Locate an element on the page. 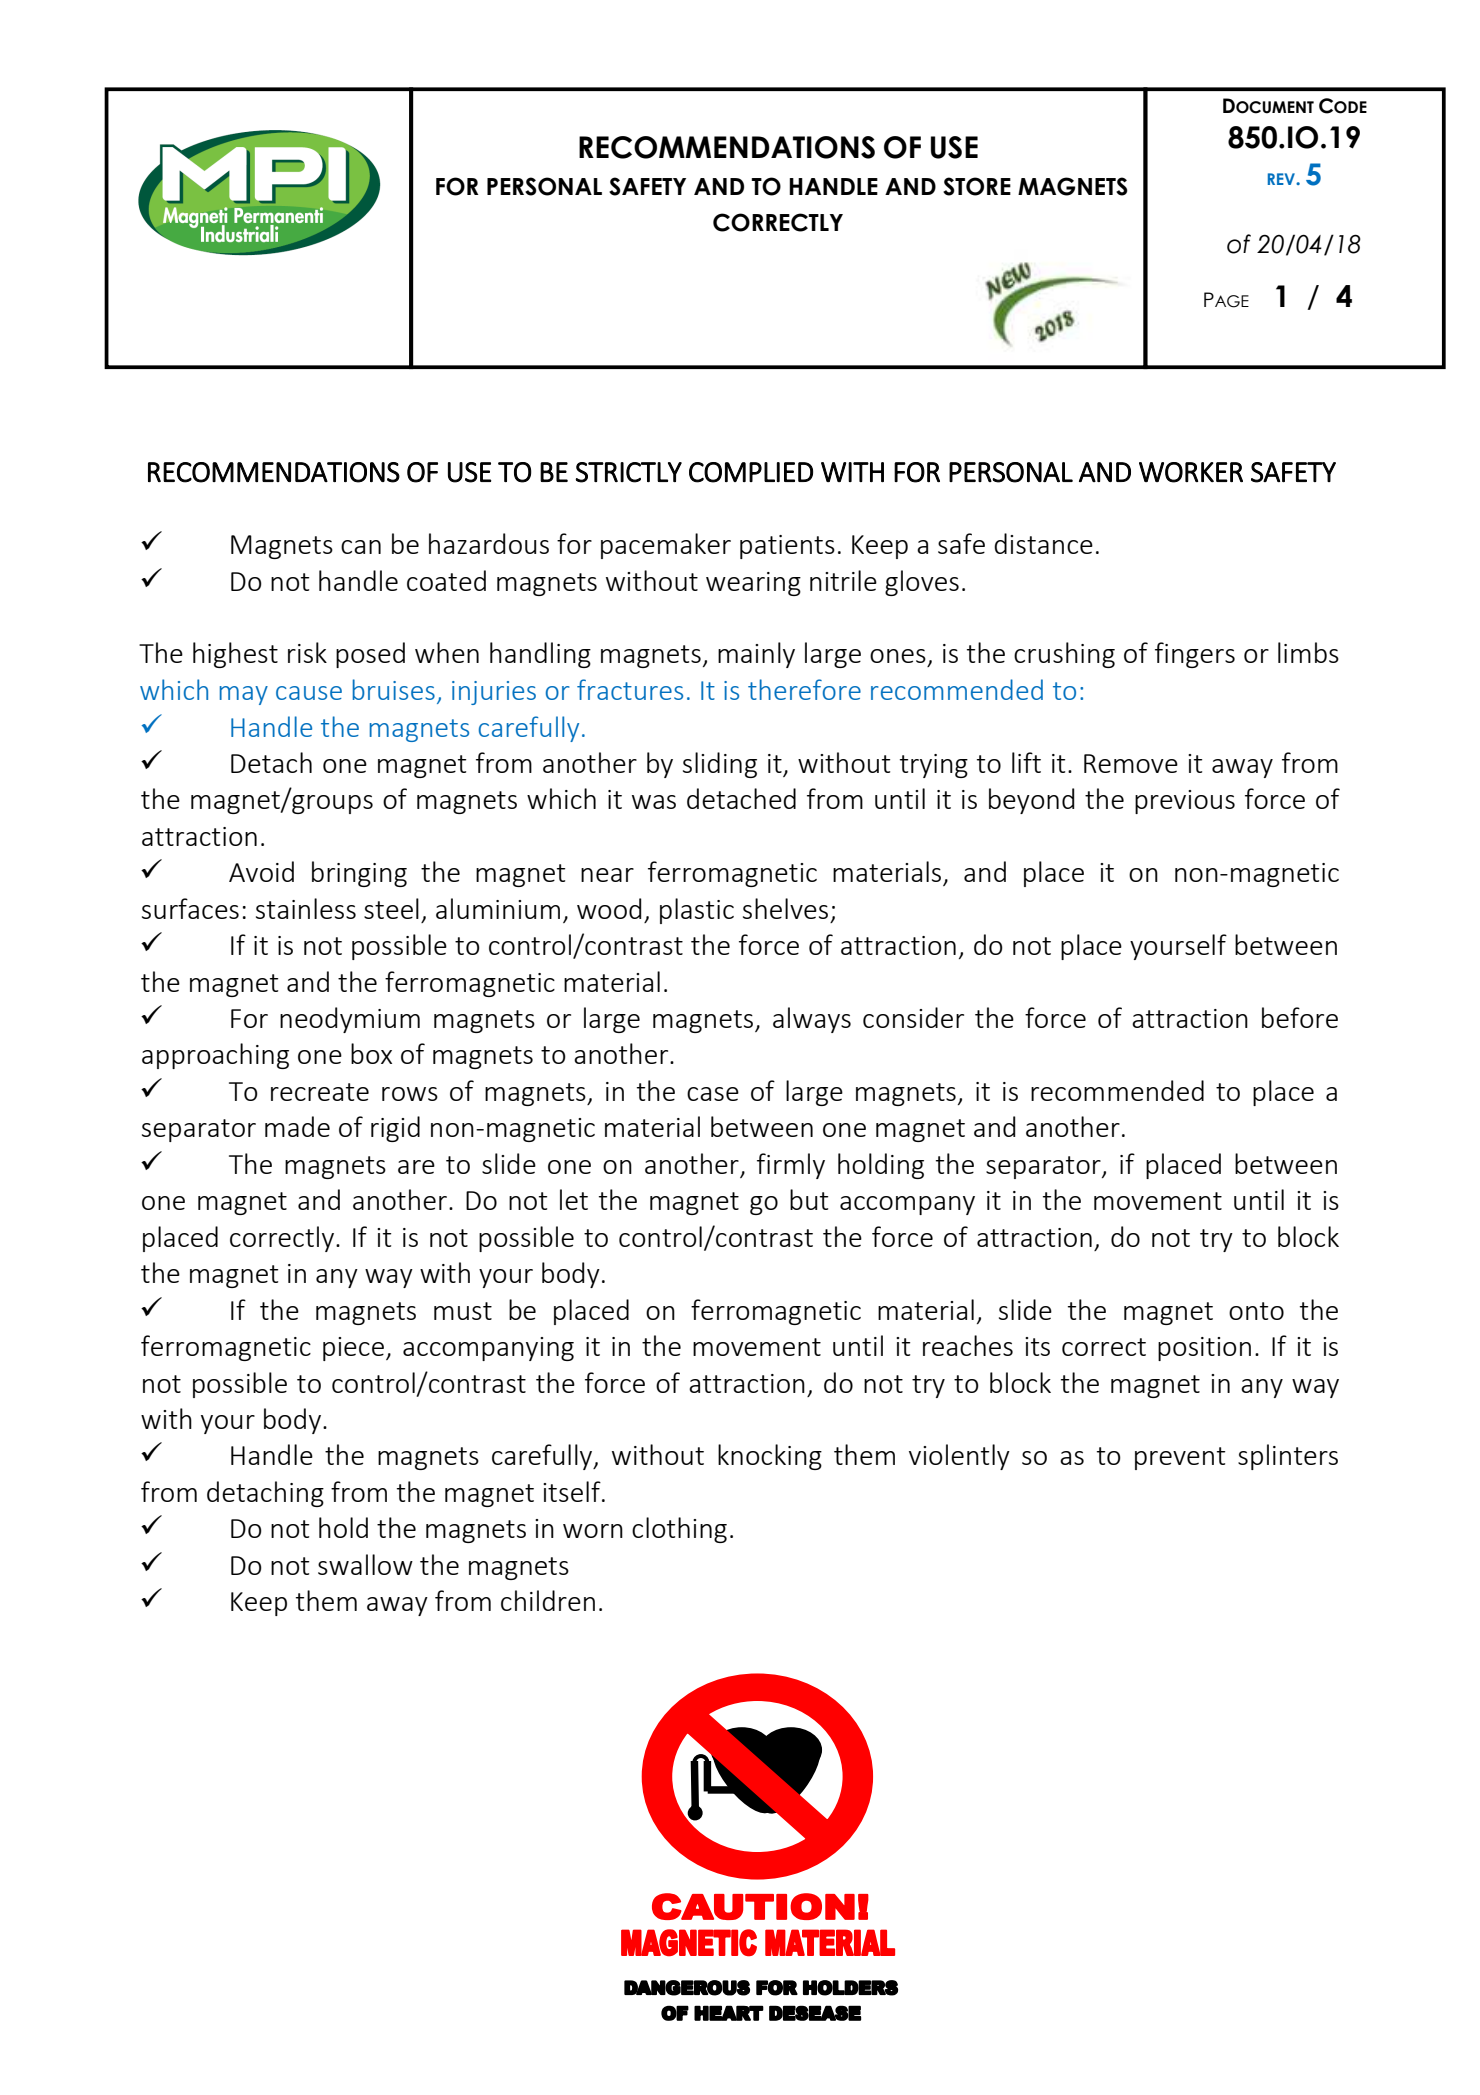 The image size is (1480, 2095). clothing is located at coordinates (679, 1530).
